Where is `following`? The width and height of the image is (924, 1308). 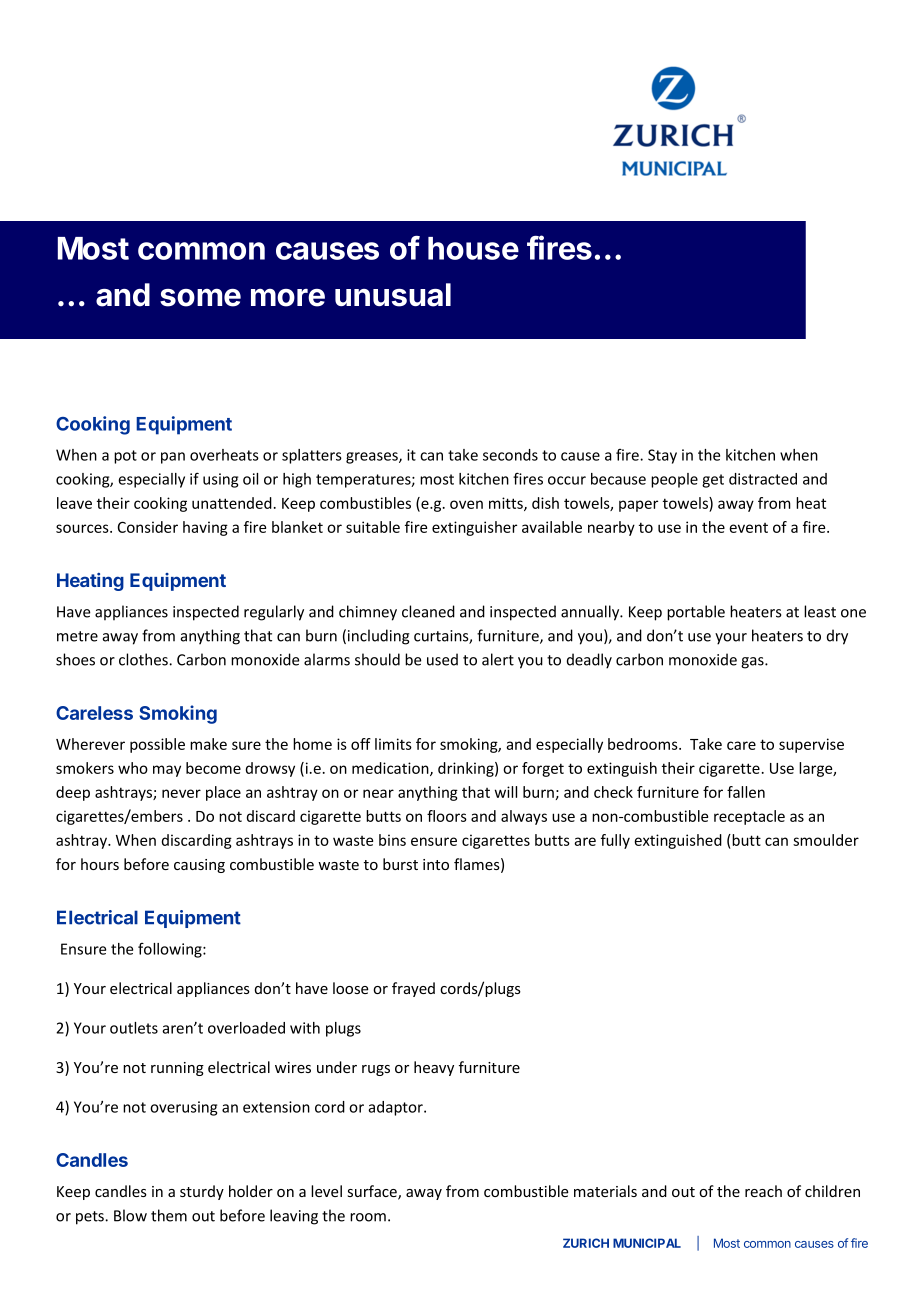 following is located at coordinates (171, 950).
